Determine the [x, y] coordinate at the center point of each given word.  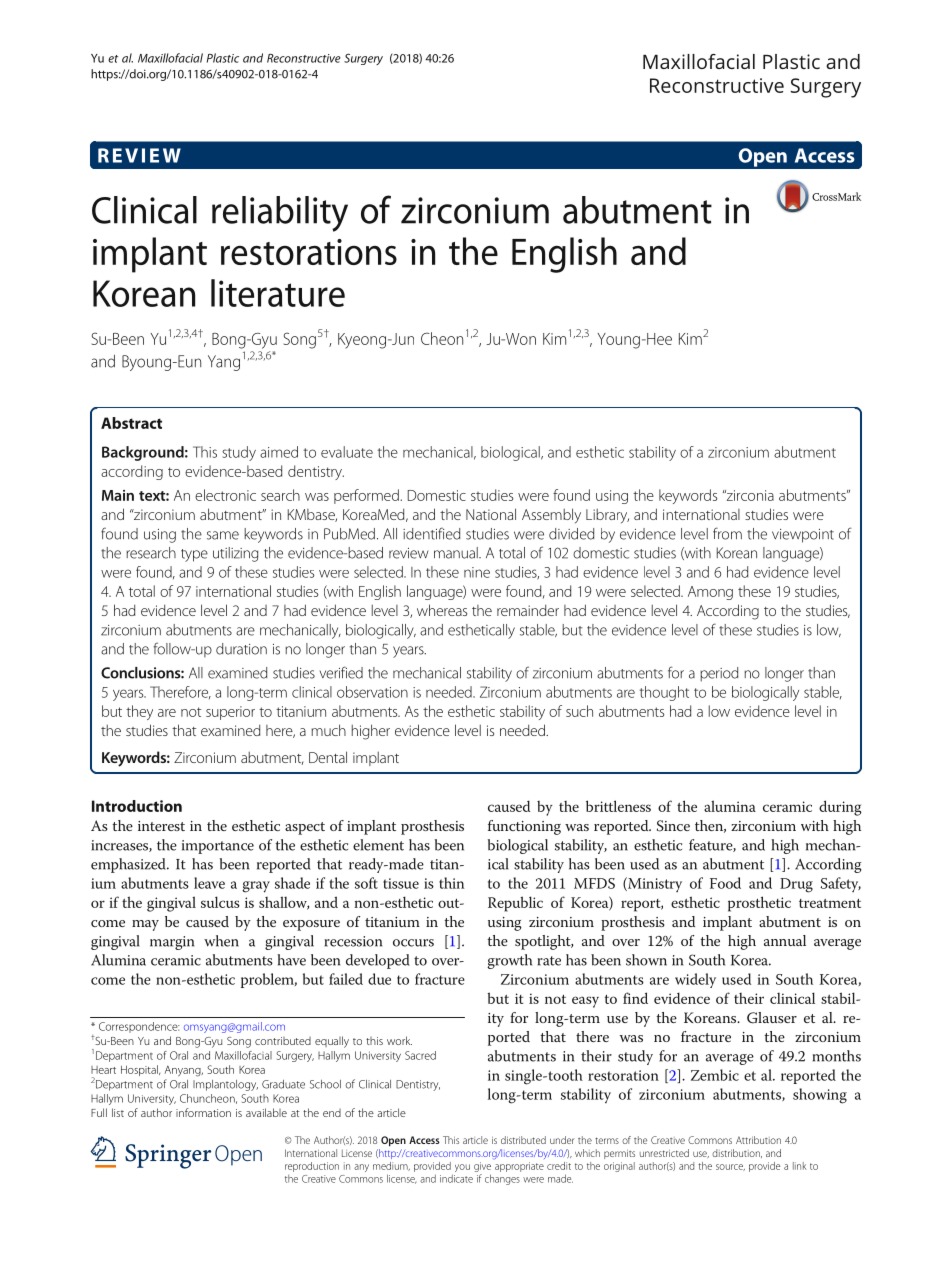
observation [372, 692]
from [727, 533]
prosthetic [759, 904]
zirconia [749, 495]
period [719, 674]
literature [278, 293]
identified [431, 533]
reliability [280, 214]
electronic [225, 495]
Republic [515, 904]
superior [230, 713]
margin [172, 943]
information [203, 1112]
